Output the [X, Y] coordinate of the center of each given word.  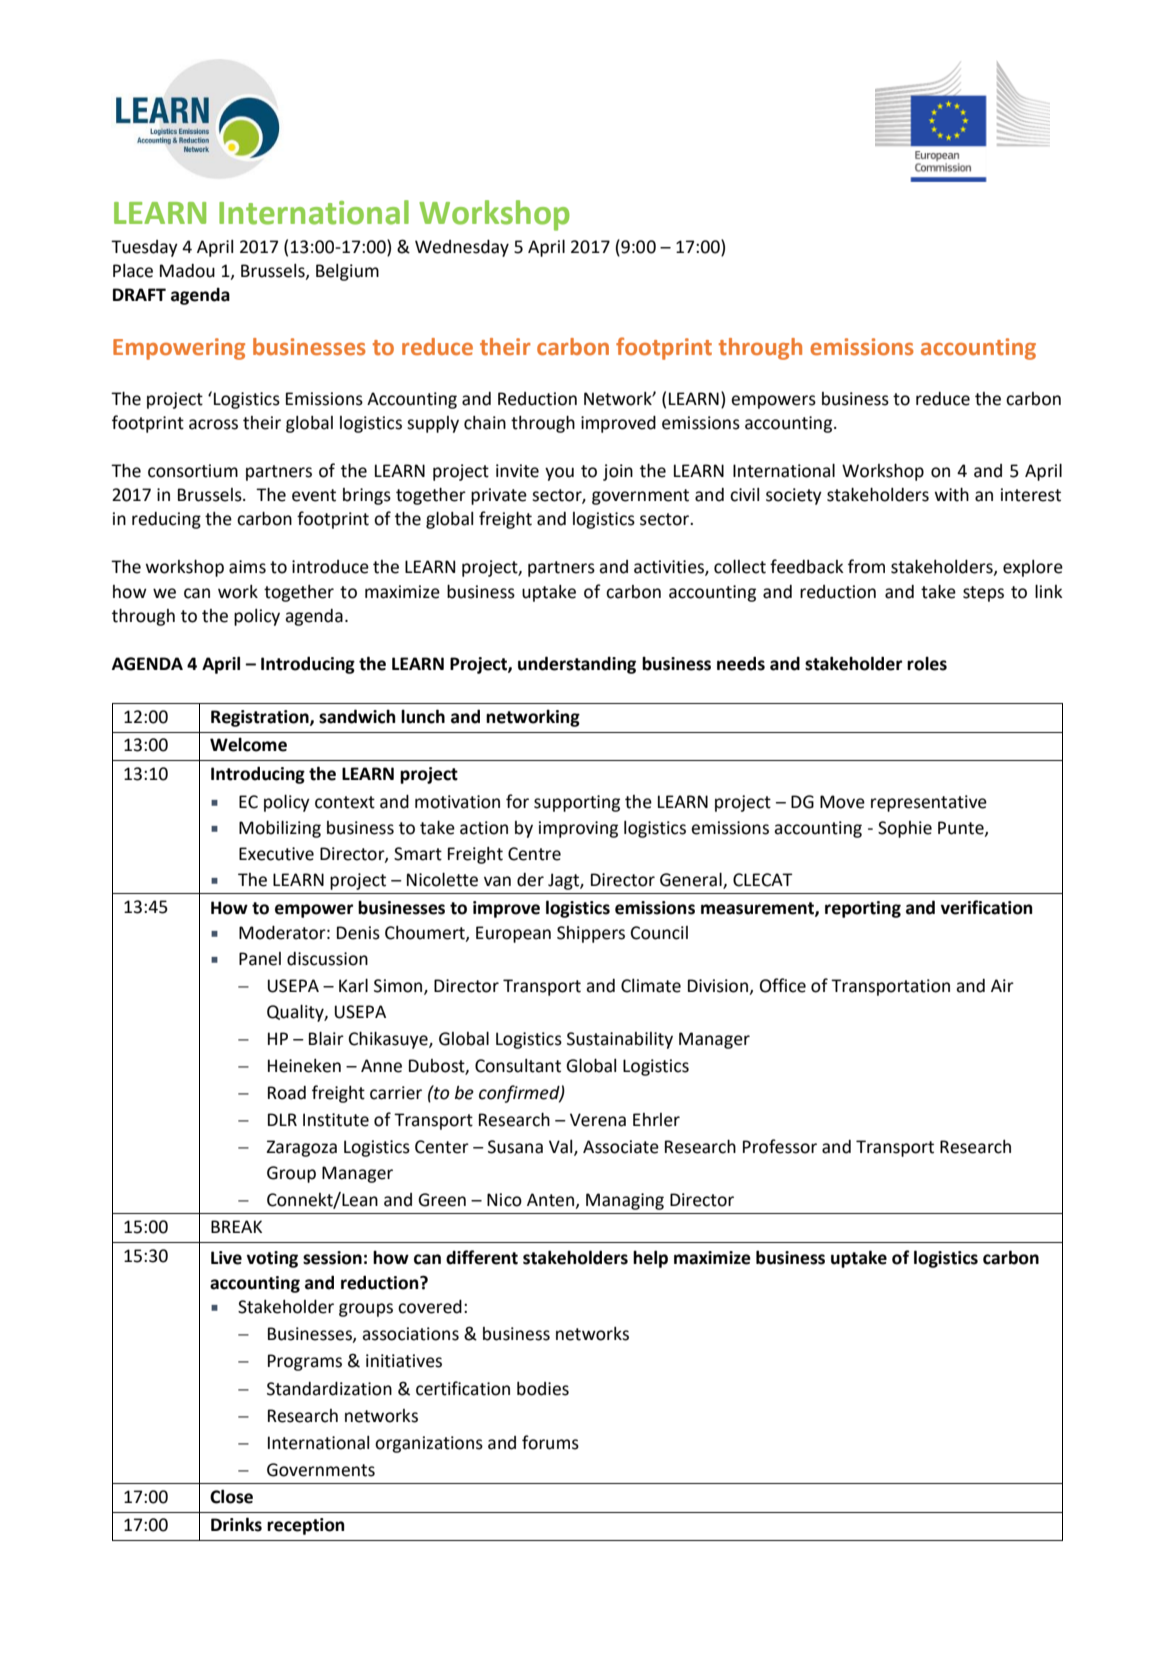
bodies [543, 1389]
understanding [577, 665]
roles [927, 663]
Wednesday [462, 248]
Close [231, 1496]
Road [287, 1093]
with [952, 494]
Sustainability [620, 1040]
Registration [261, 718]
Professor [780, 1146]
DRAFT [139, 294]
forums [550, 1442]
